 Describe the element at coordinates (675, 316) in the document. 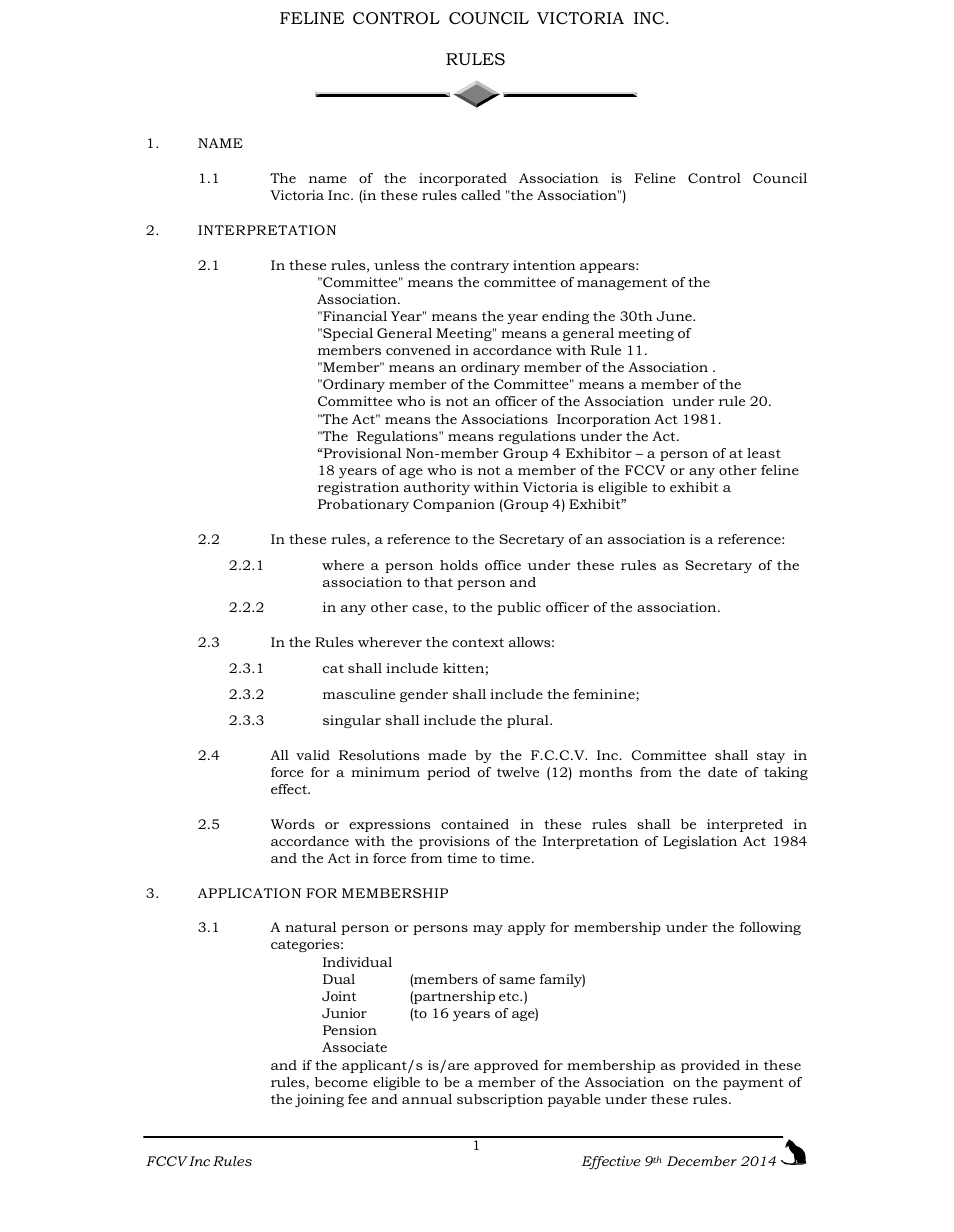

I see `June` at that location.
